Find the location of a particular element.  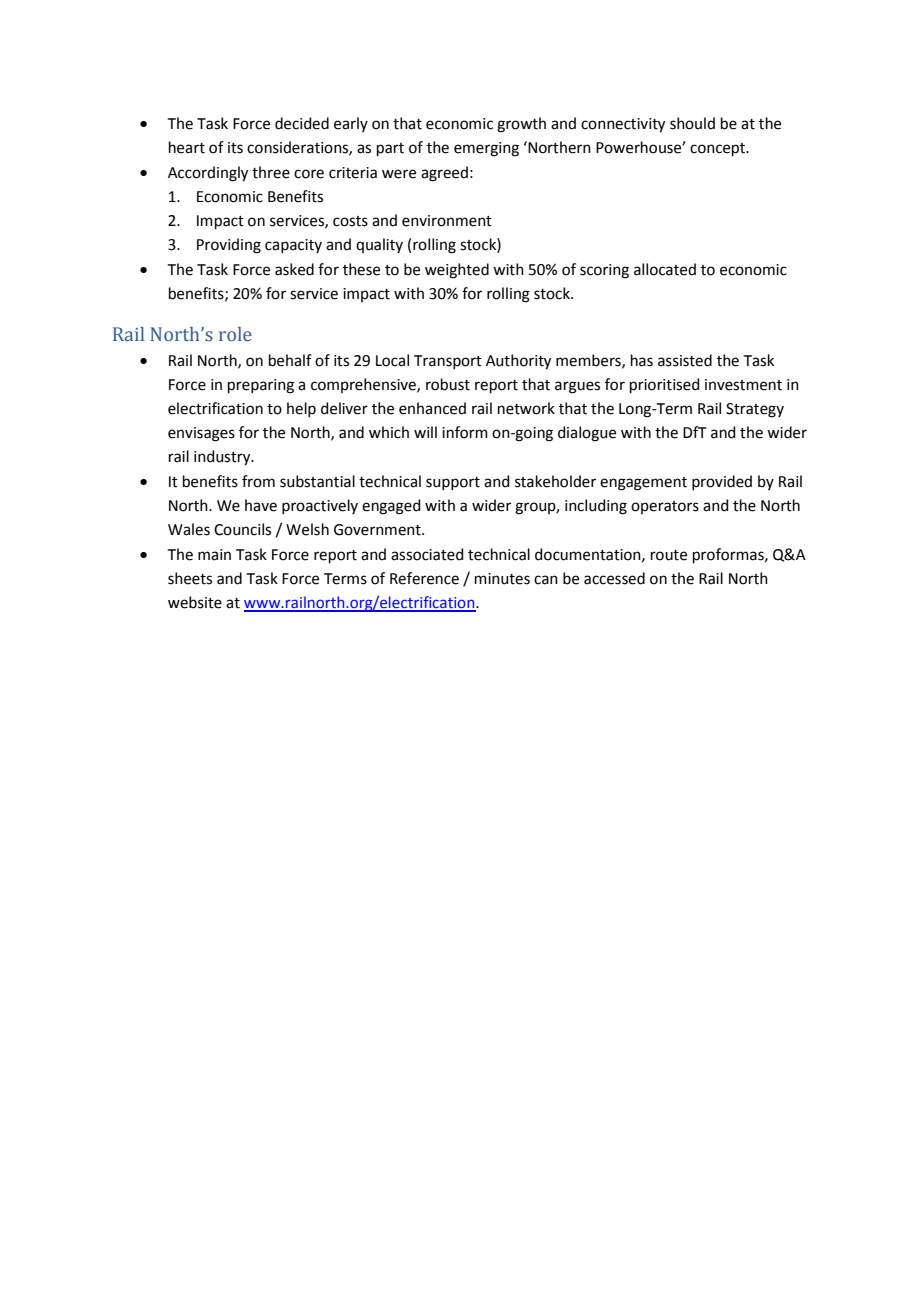

emerging is located at coordinates (486, 149).
